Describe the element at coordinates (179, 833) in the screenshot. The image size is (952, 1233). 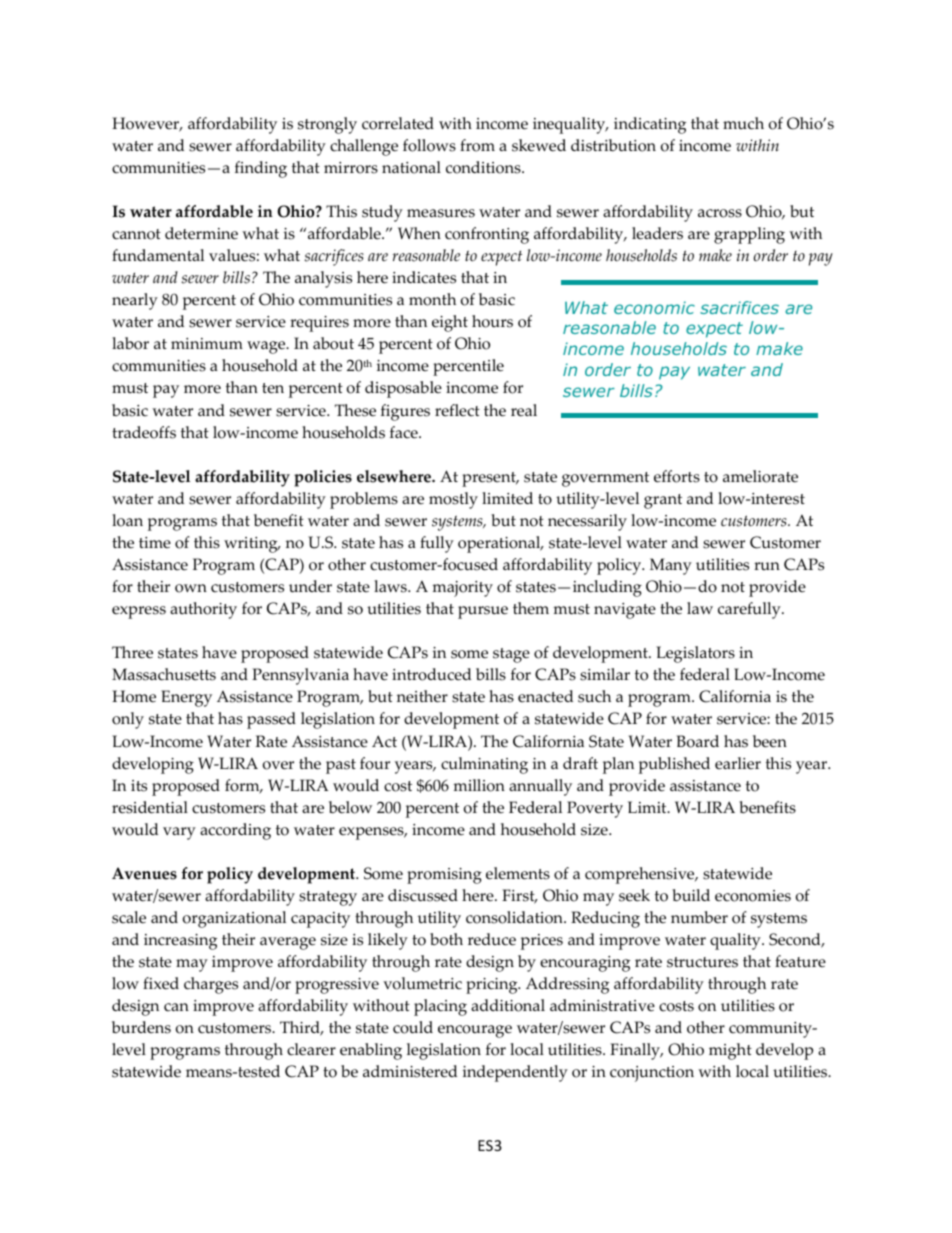
I see `vary` at that location.
